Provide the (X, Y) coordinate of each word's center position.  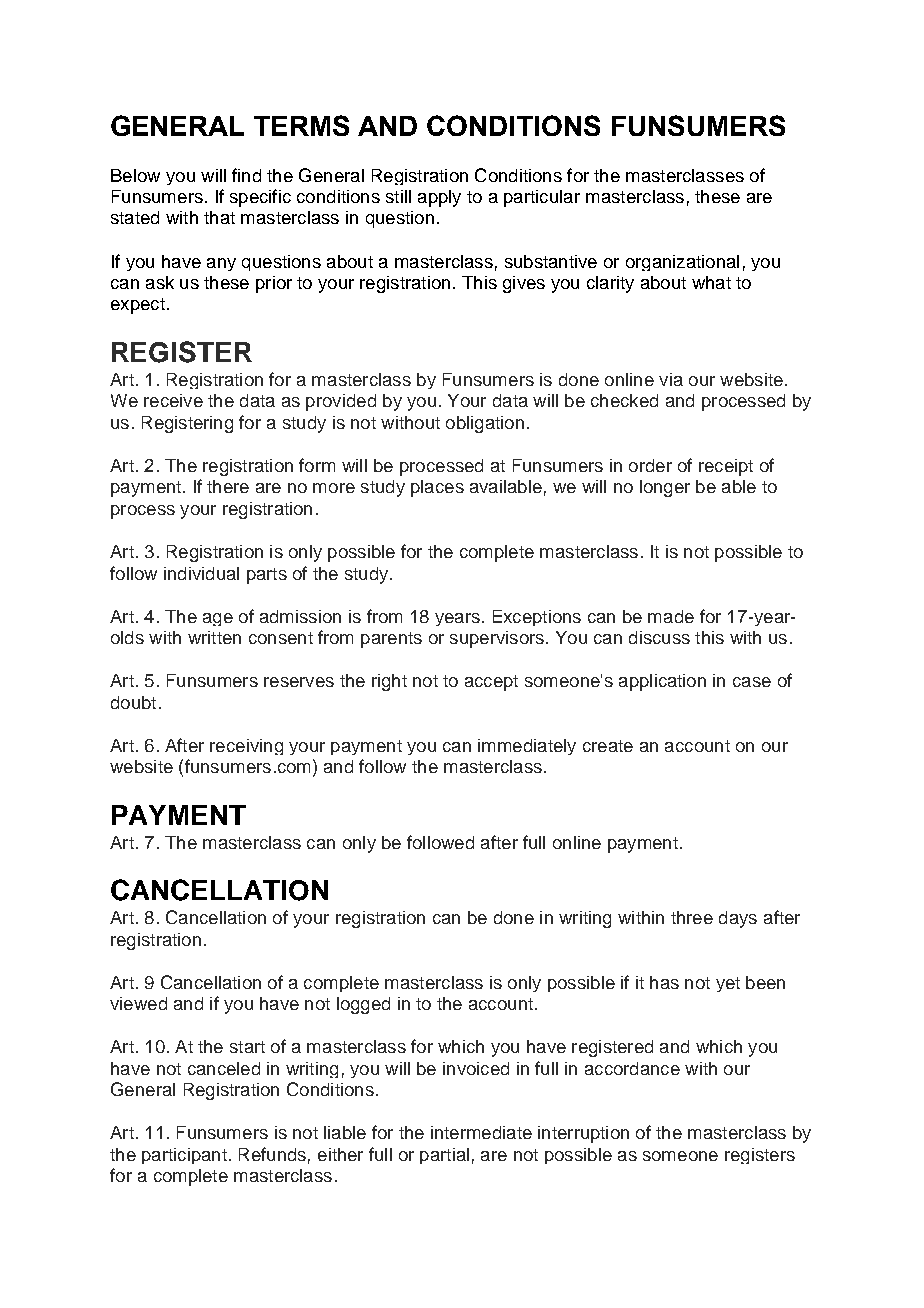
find (246, 175)
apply (439, 198)
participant (184, 1156)
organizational (682, 263)
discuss (659, 637)
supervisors (497, 639)
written (214, 637)
